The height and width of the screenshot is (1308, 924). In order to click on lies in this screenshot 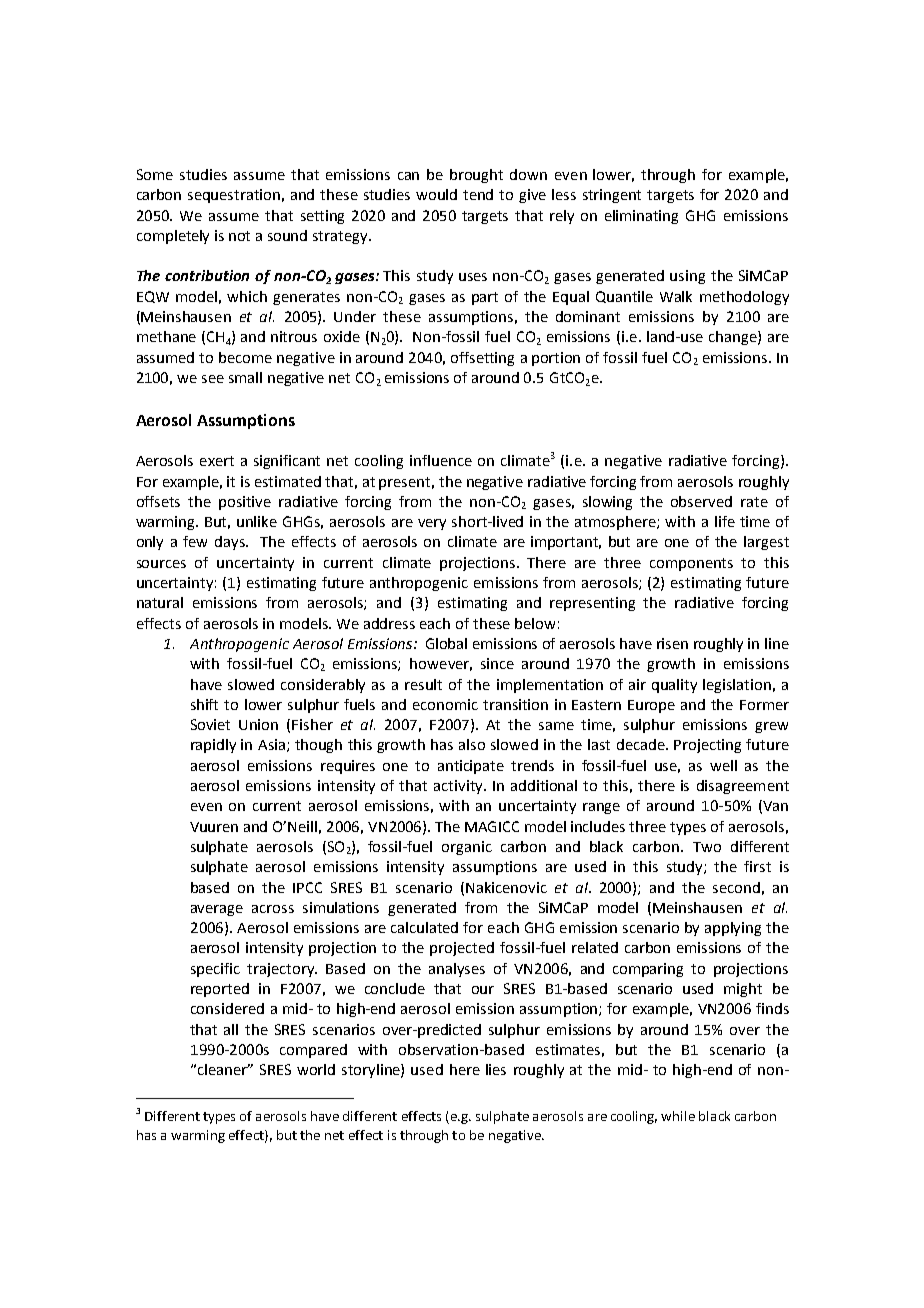, I will do `click(496, 1069)`.
